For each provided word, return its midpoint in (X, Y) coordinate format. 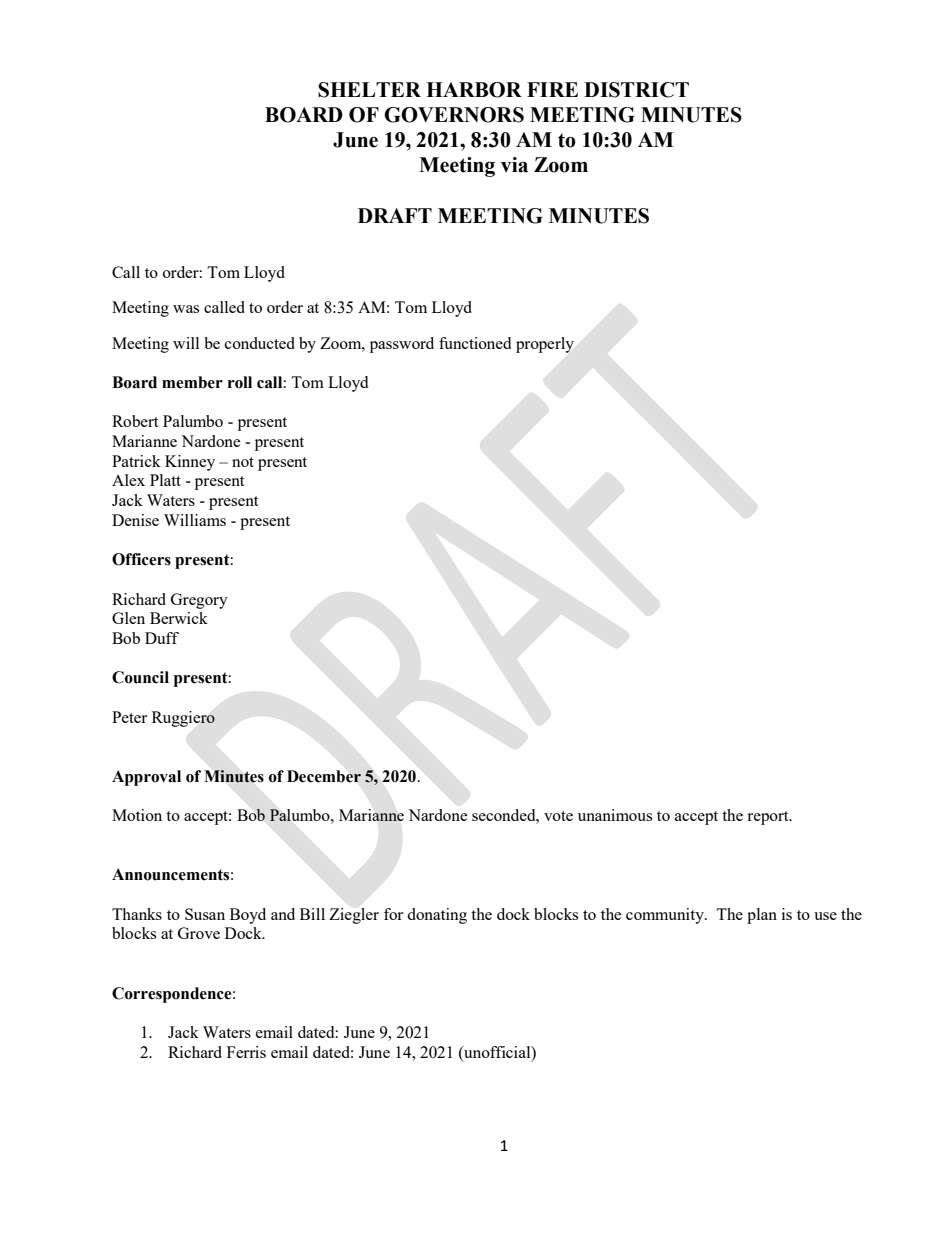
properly (545, 345)
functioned (475, 343)
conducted (260, 343)
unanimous (615, 815)
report (769, 818)
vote (558, 816)
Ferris (246, 1052)
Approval (146, 778)
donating (437, 916)
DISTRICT (636, 90)
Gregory (199, 601)
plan (762, 916)
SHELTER (369, 90)
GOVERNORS (454, 115)
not (243, 462)
